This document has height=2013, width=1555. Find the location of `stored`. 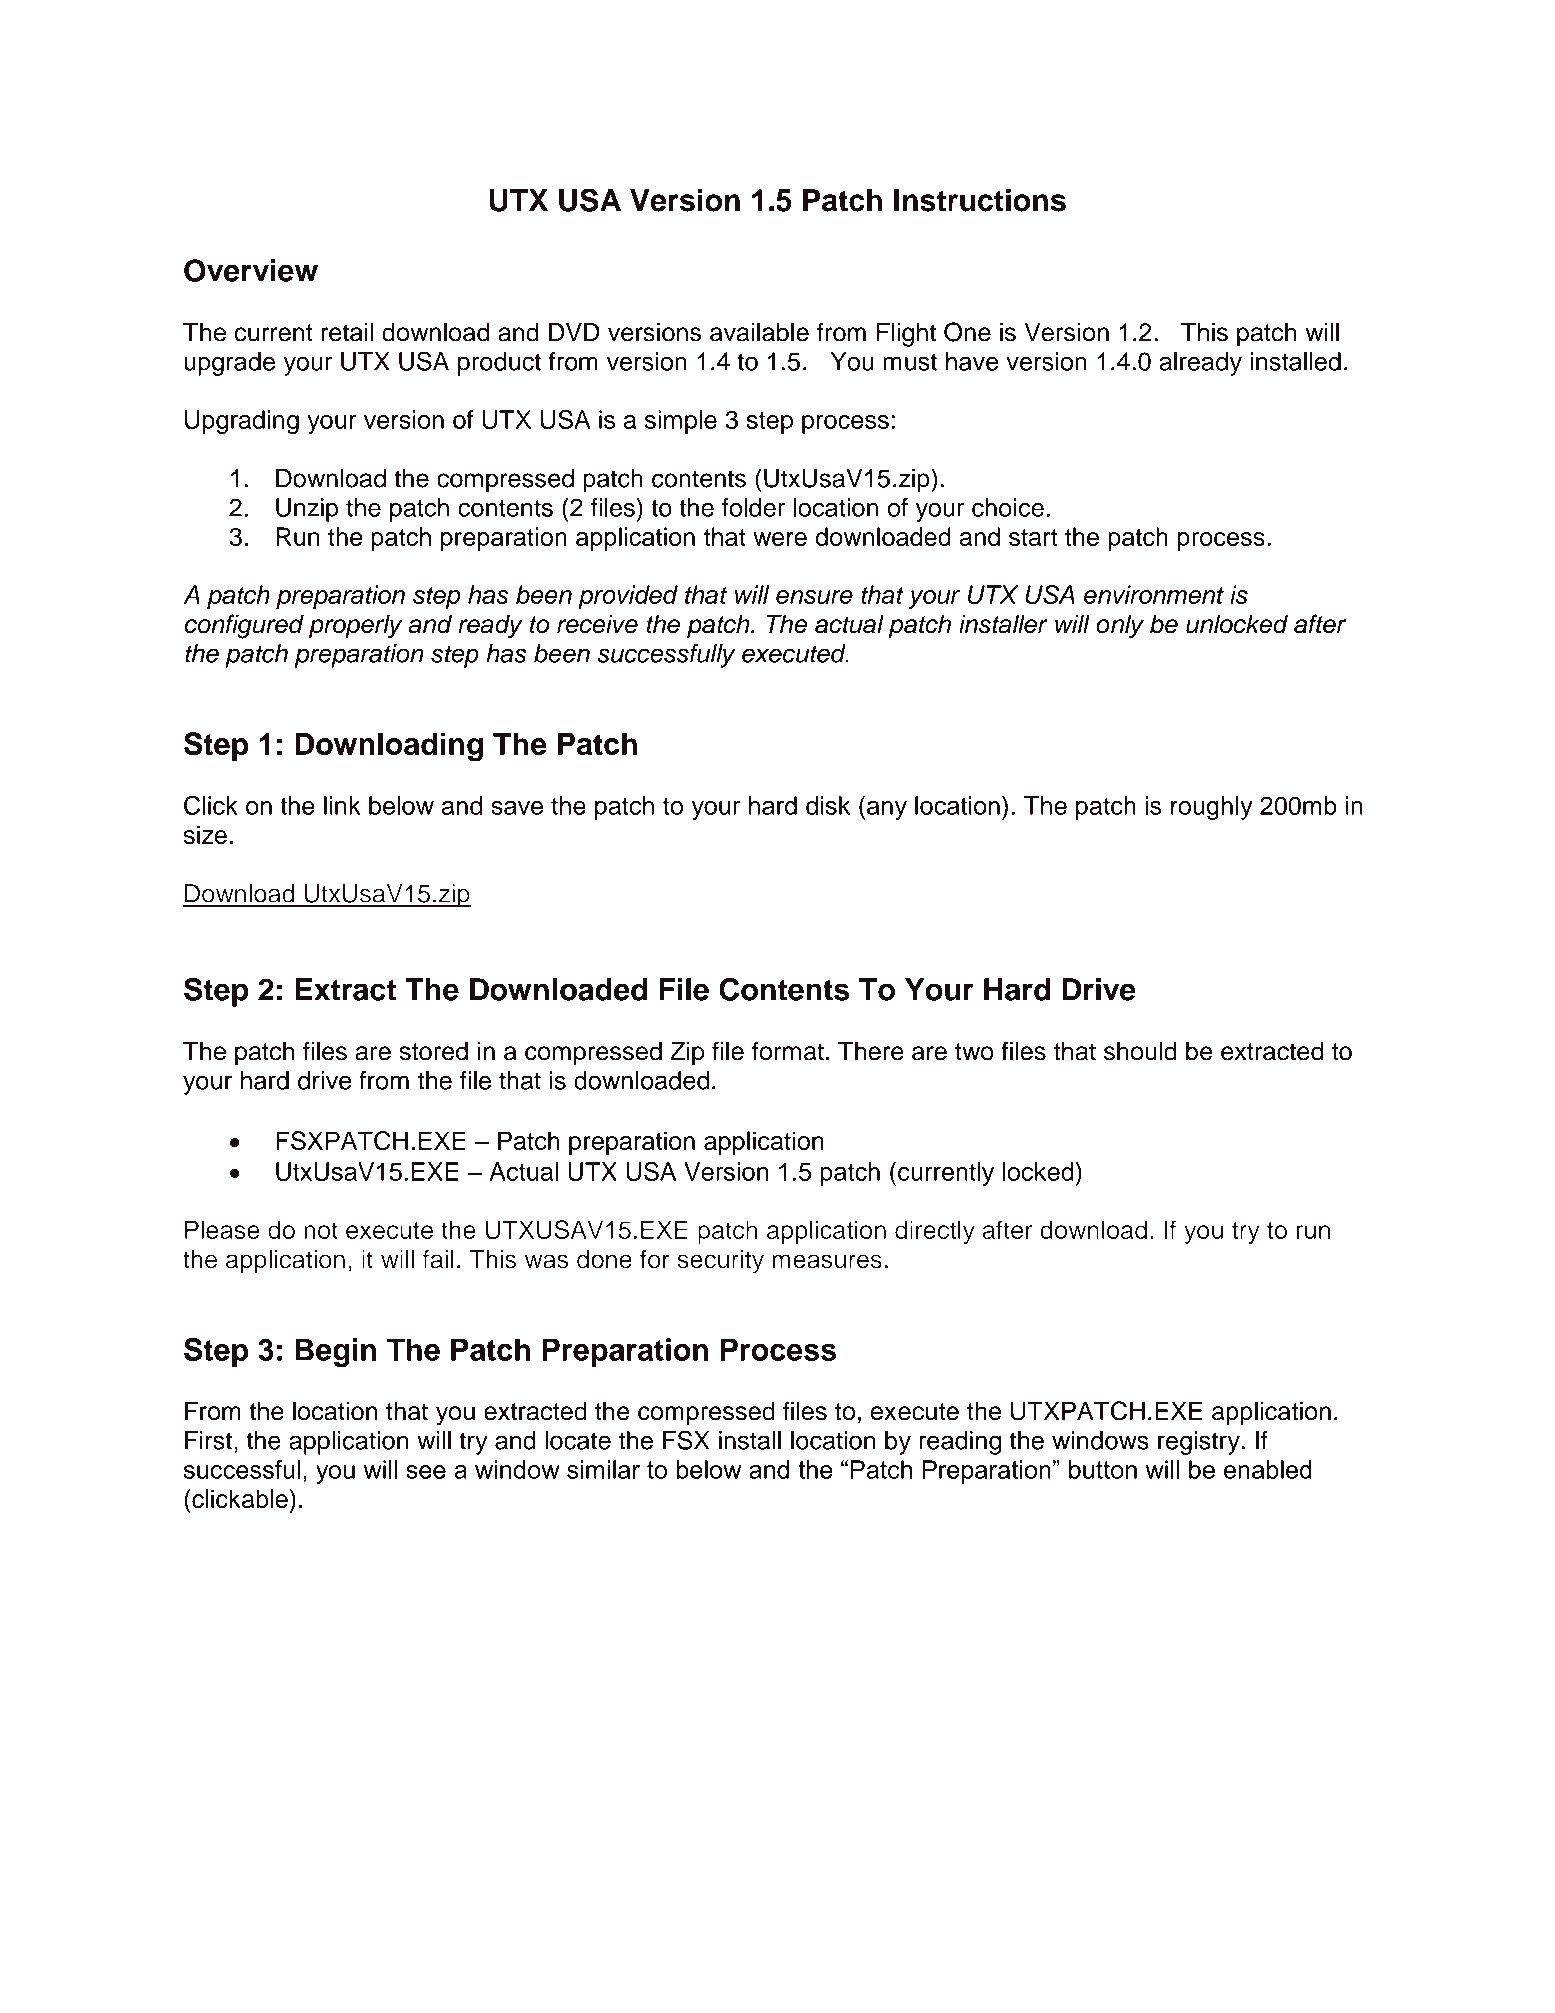

stored is located at coordinates (433, 1051).
